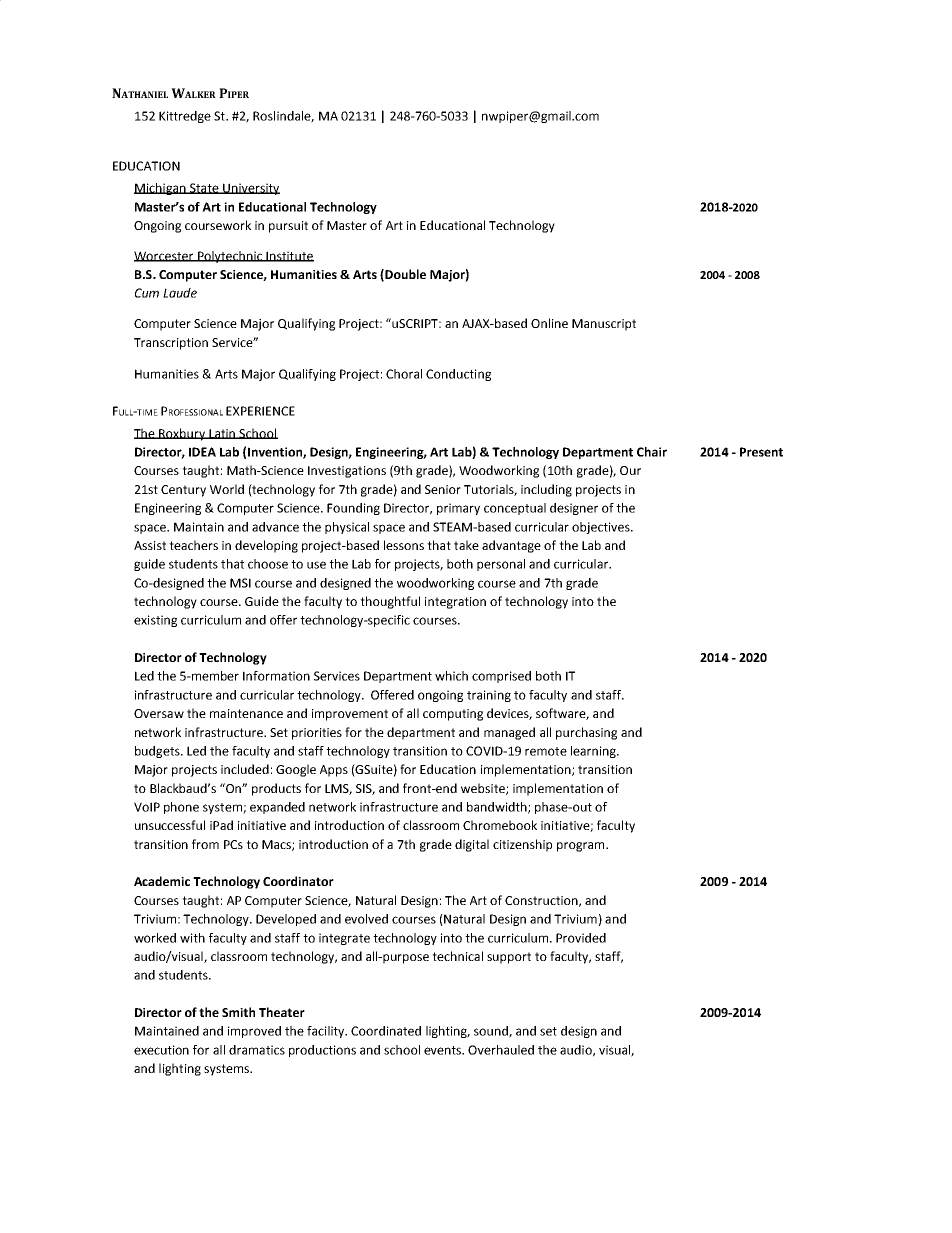  I want to click on from, so click(205, 844).
